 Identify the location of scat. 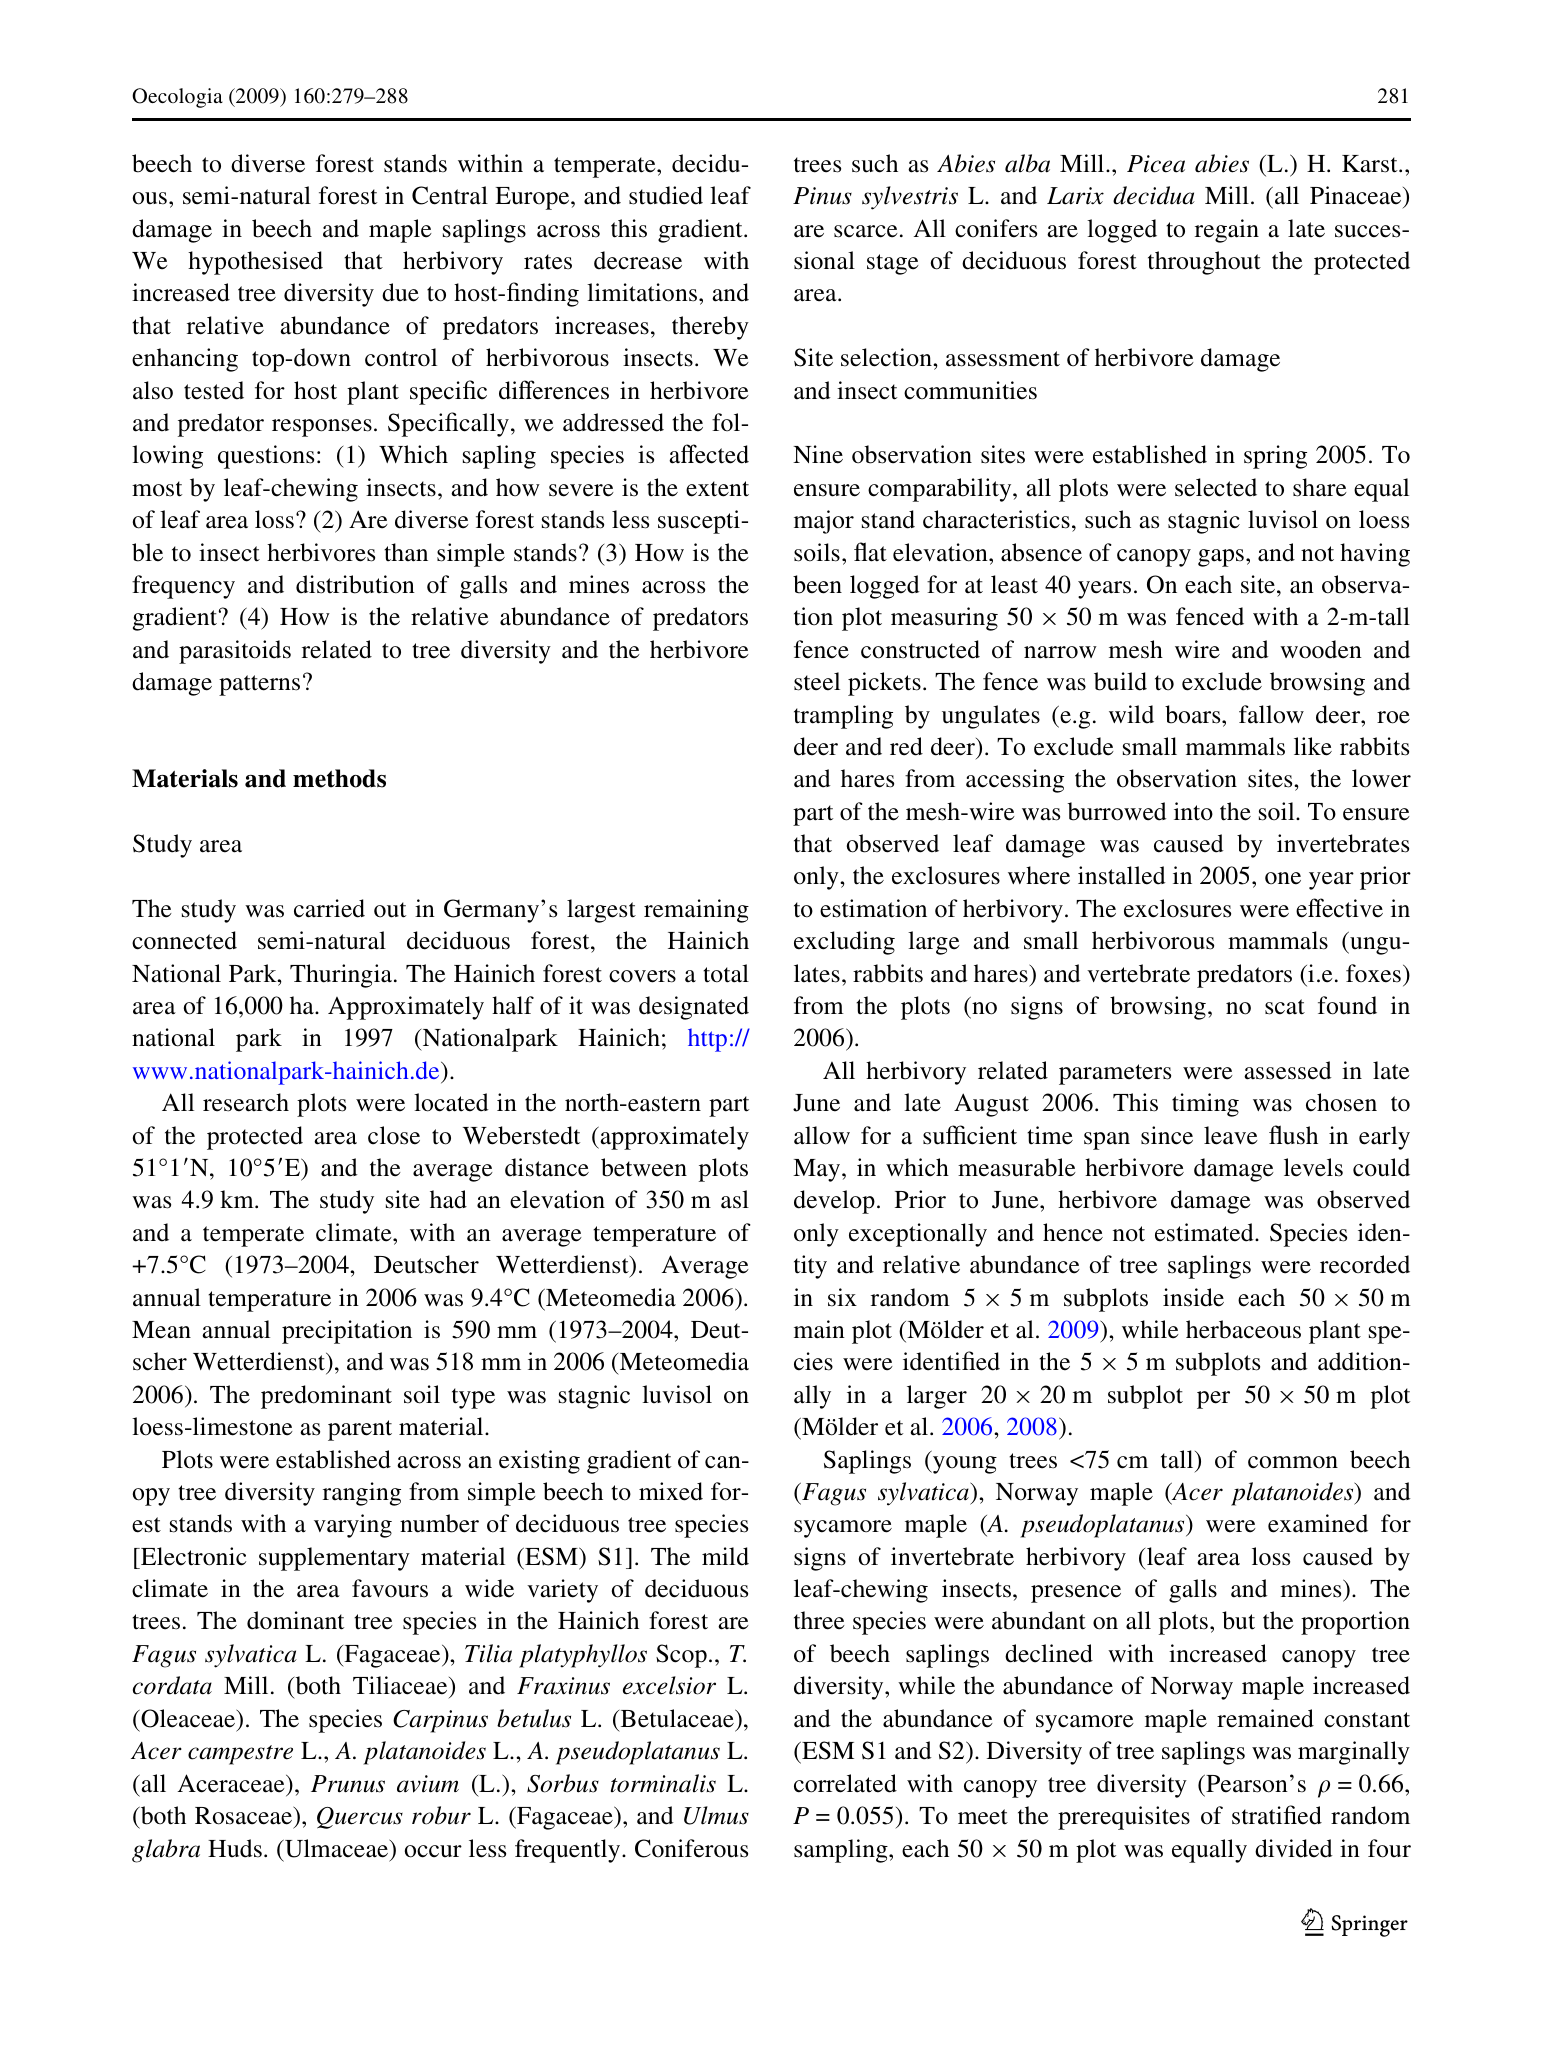
(1285, 1007).
